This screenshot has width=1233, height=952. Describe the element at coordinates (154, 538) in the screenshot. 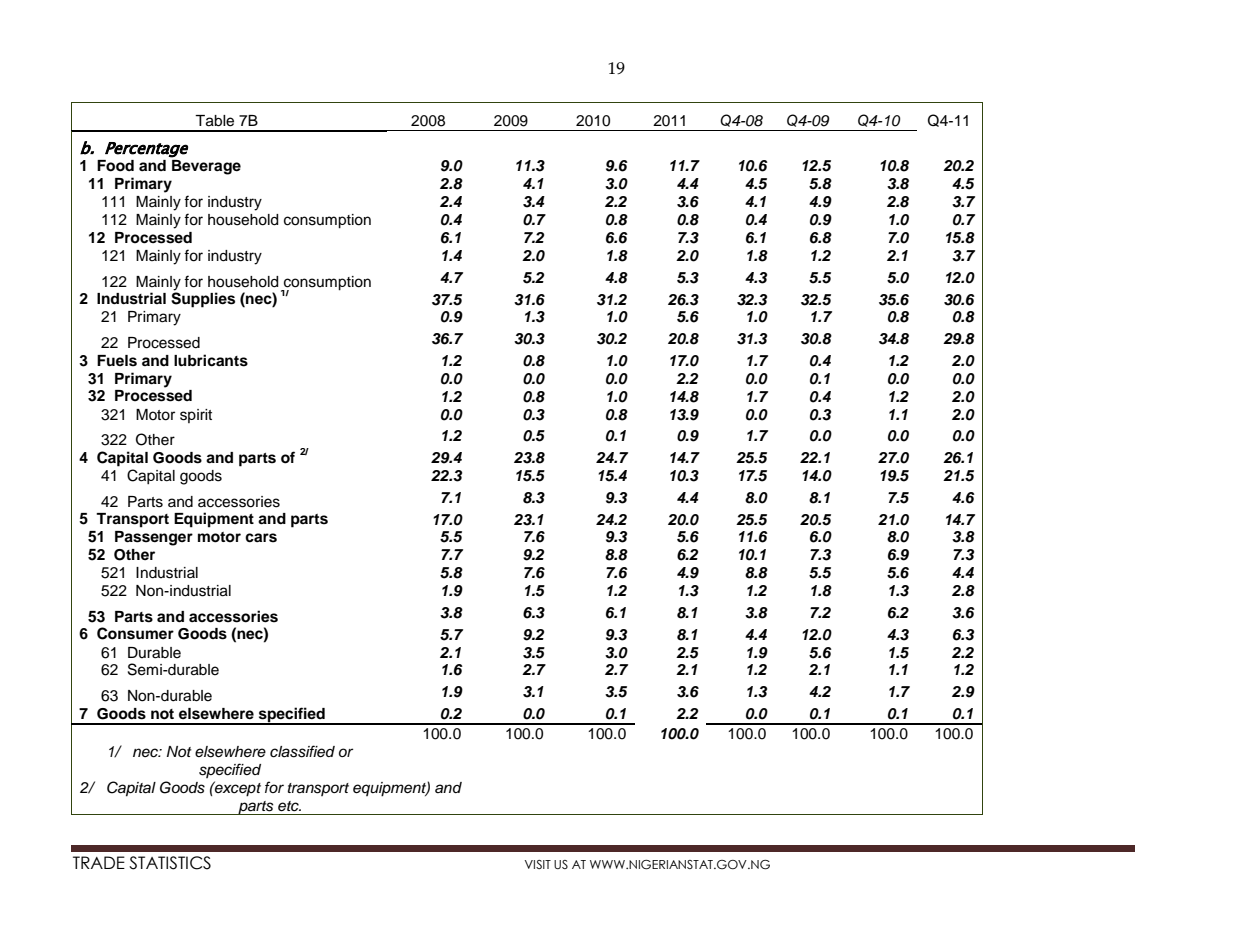

I see `Passenger` at that location.
